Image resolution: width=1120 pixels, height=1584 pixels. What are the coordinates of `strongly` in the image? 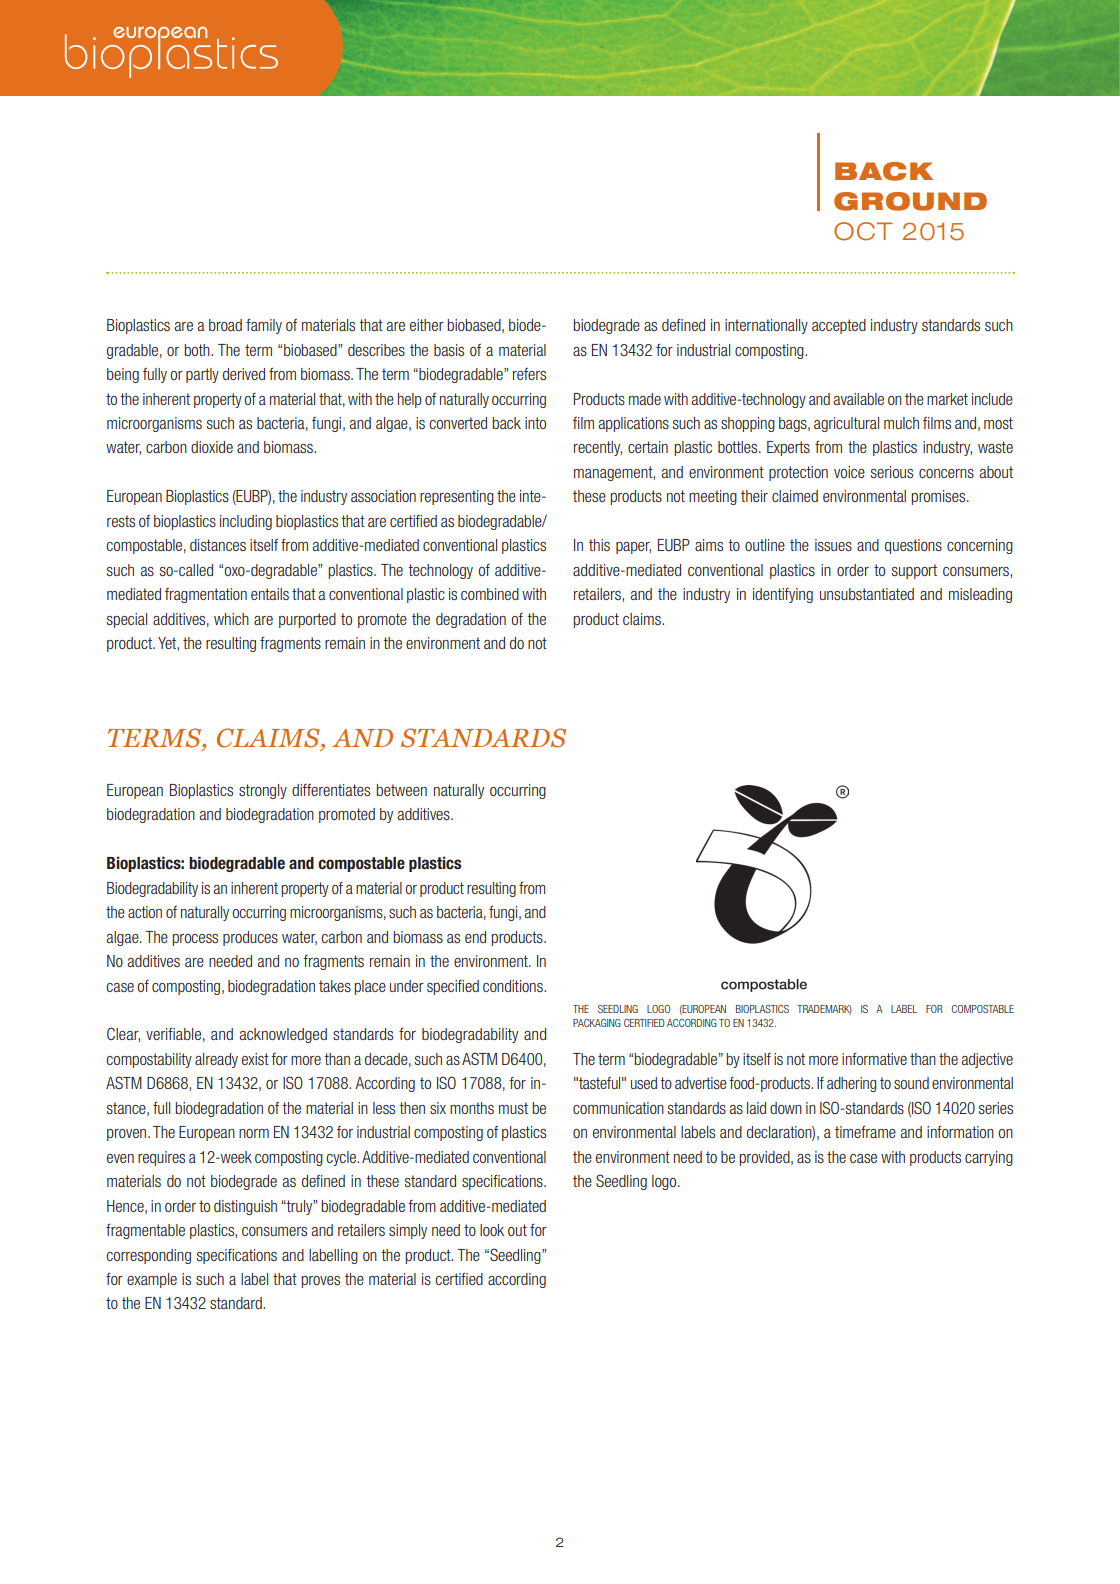 It's located at (263, 791).
